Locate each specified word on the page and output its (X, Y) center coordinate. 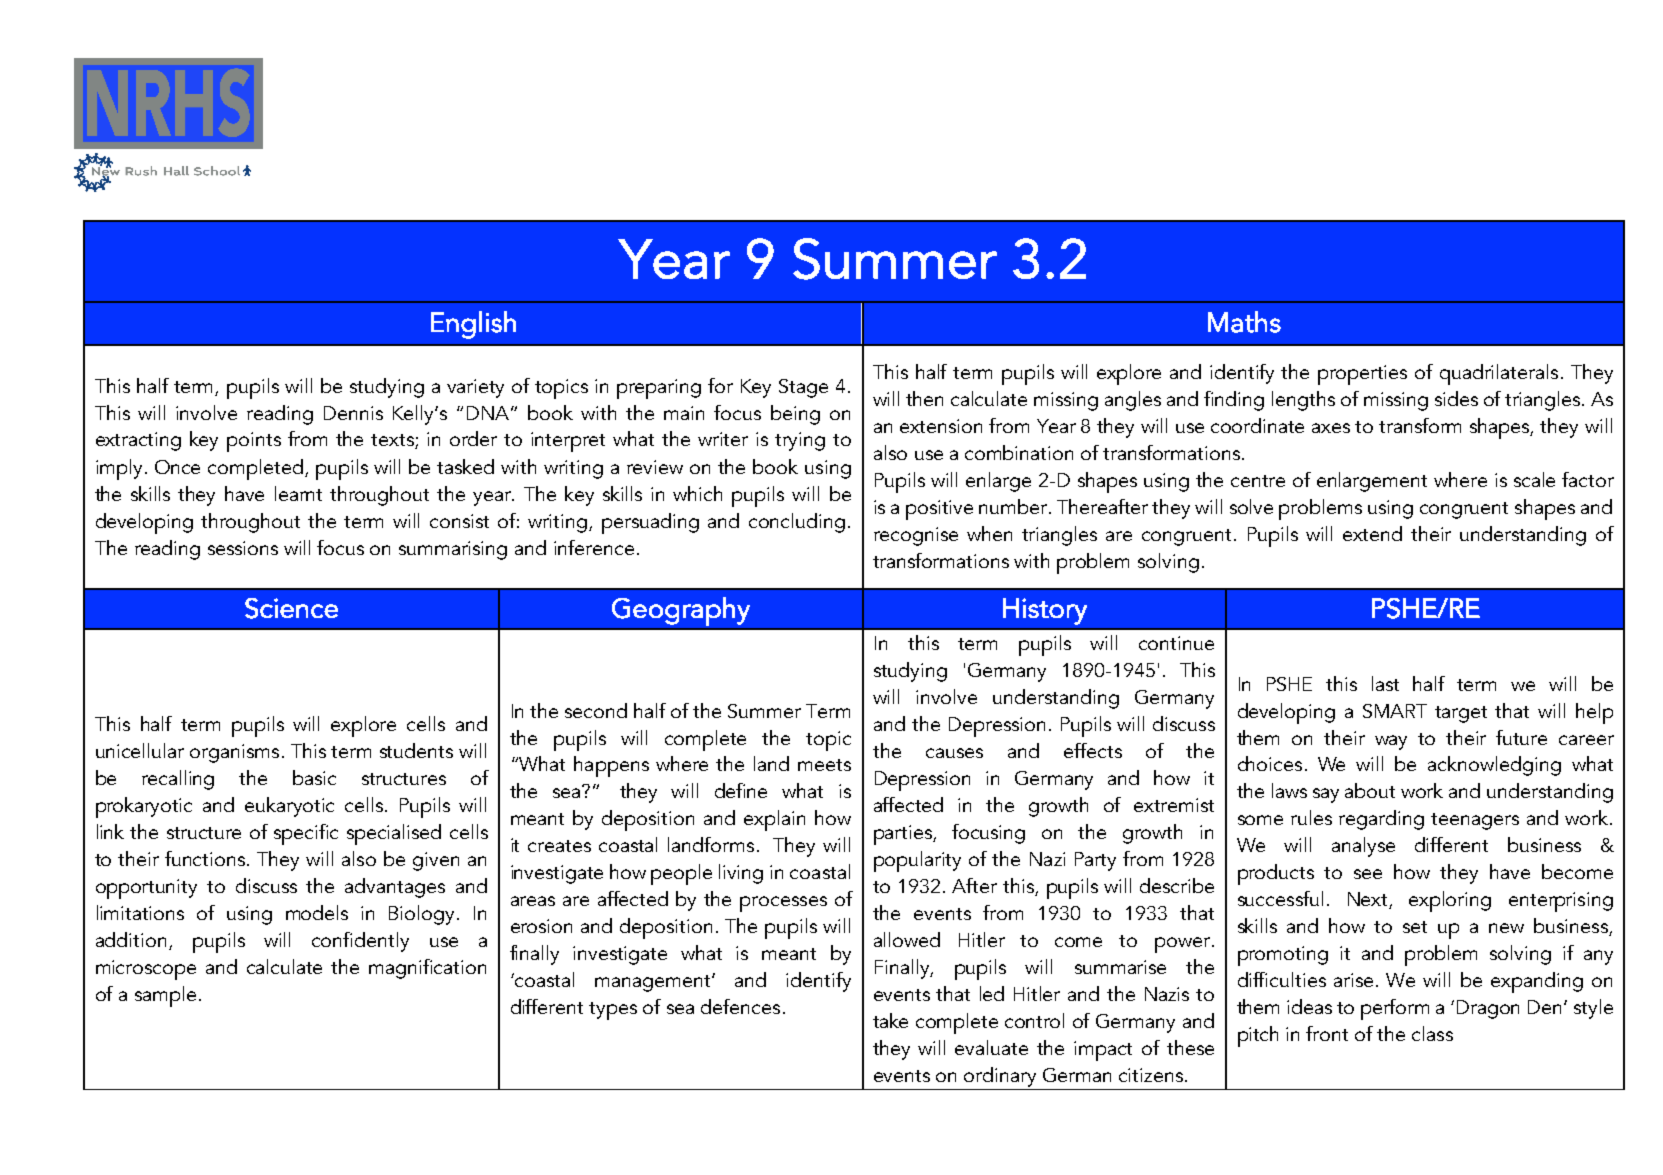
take (890, 1020)
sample (165, 996)
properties (1362, 375)
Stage (803, 388)
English (473, 325)
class (1432, 1033)
